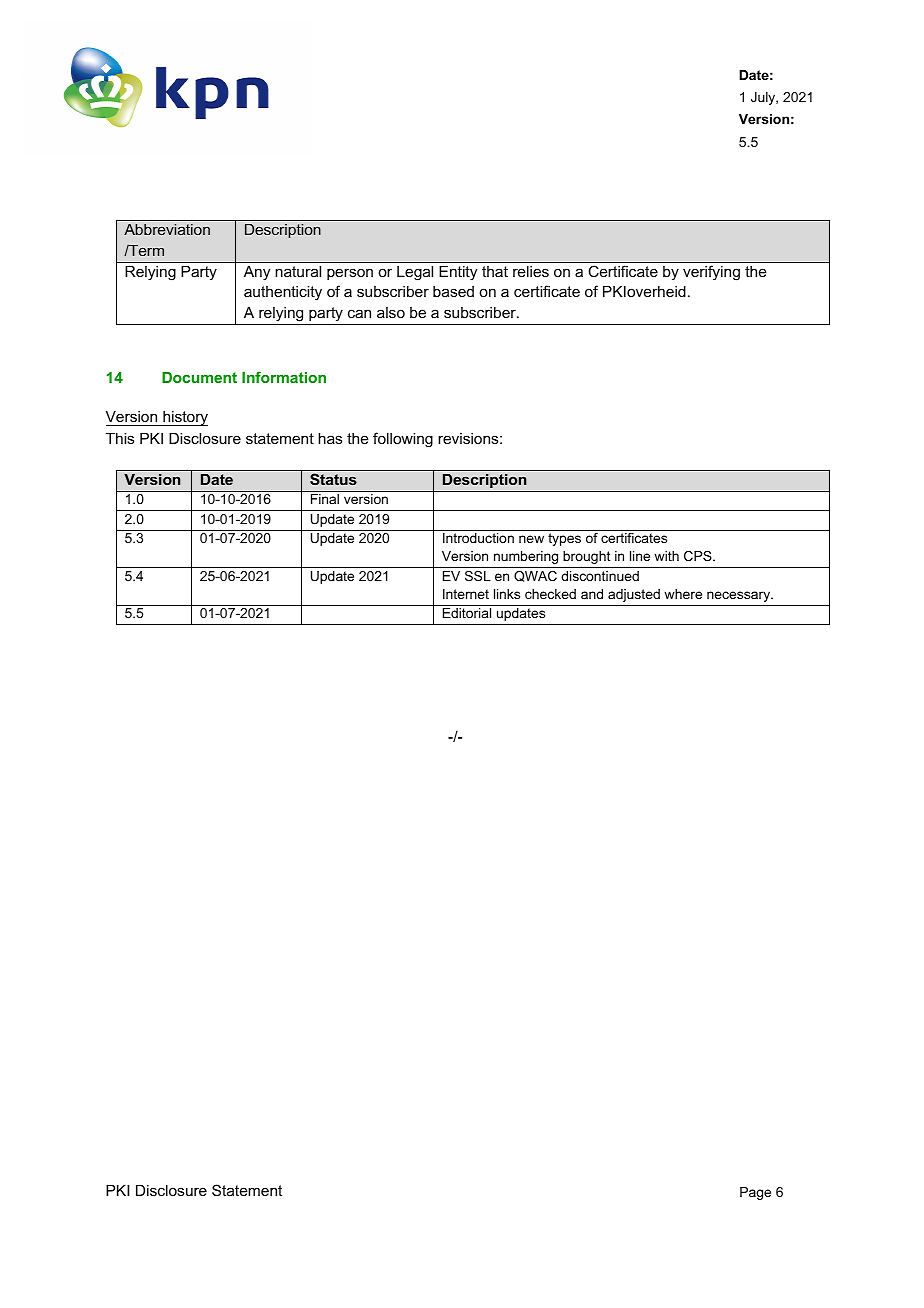  What do you see at coordinates (755, 1193) in the screenshot?
I see `Page` at bounding box center [755, 1193].
